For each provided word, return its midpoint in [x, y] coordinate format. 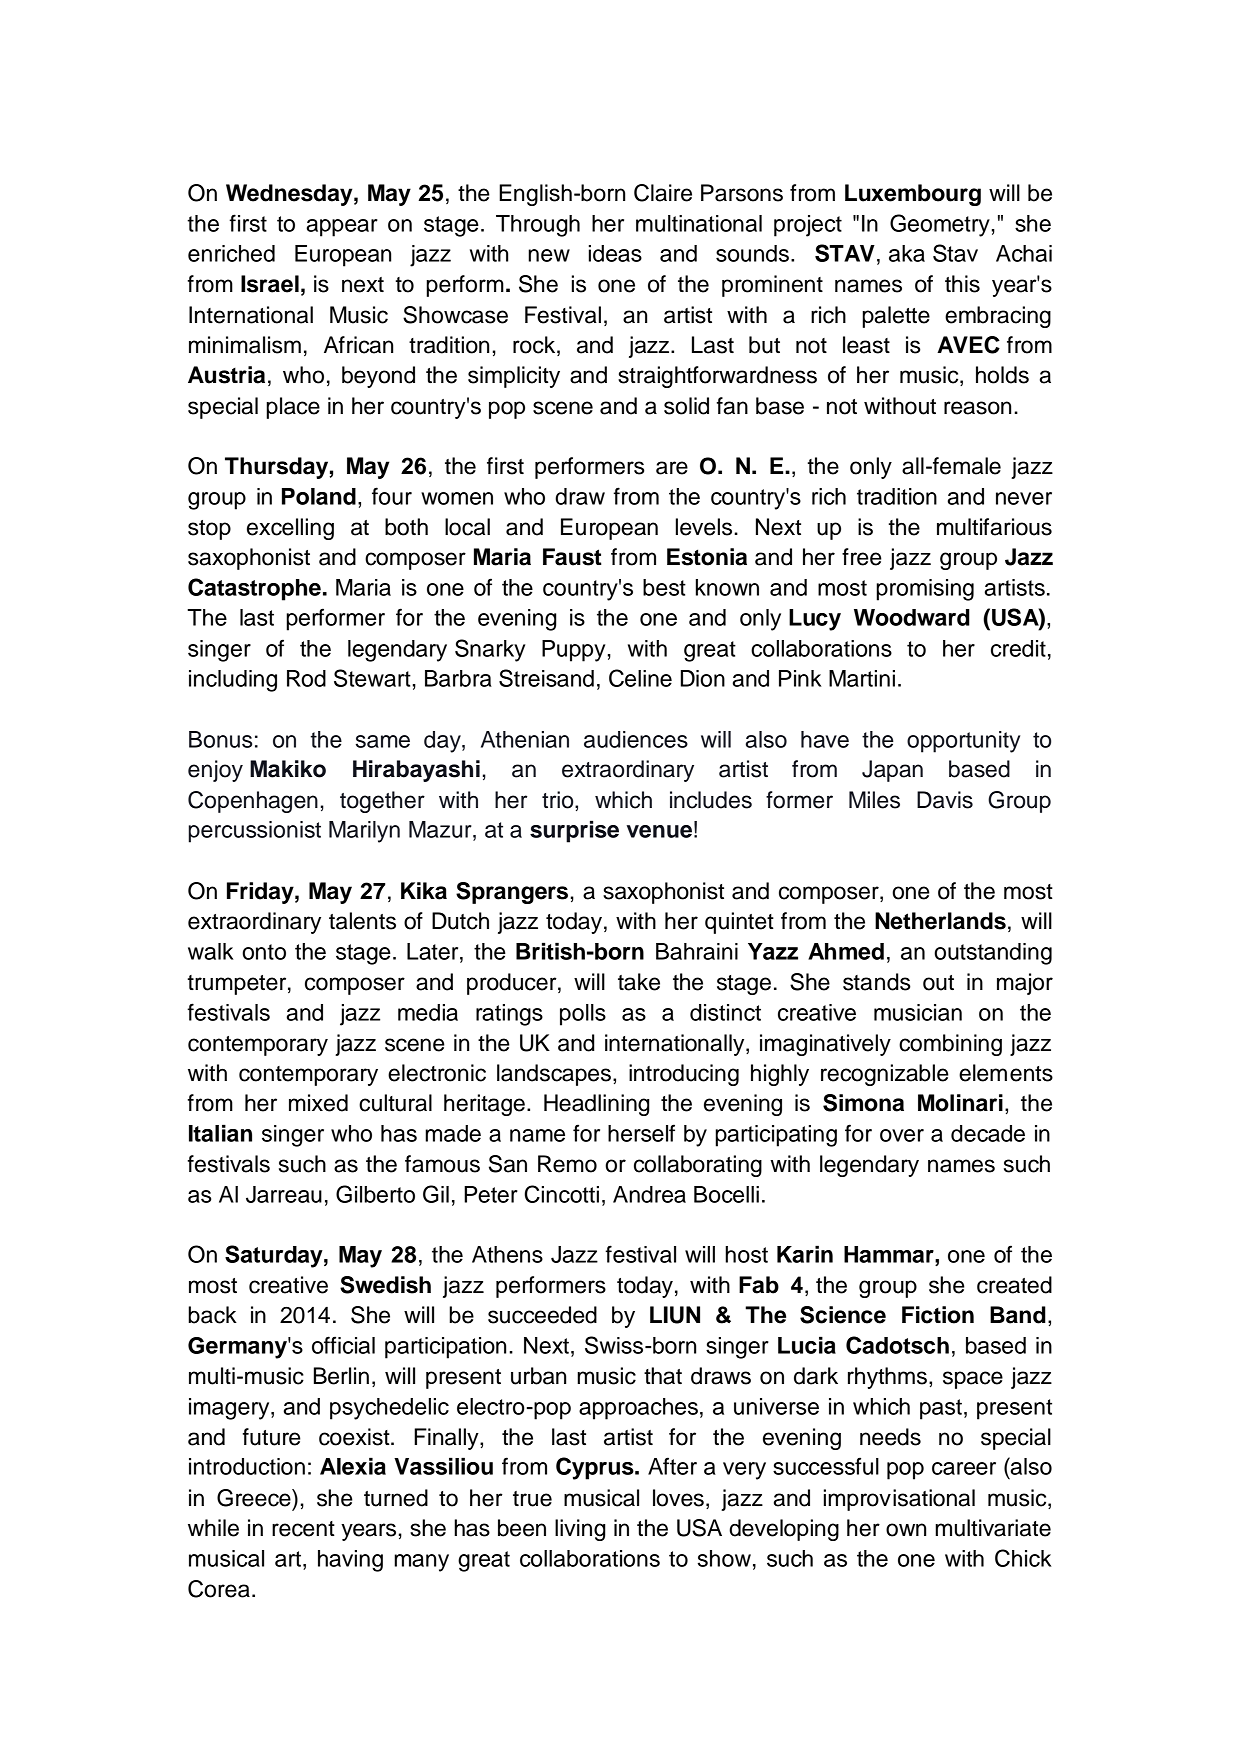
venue [659, 831]
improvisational [899, 1500]
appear [342, 228]
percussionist [255, 832]
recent [303, 1529]
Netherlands [940, 921]
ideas [615, 253]
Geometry [940, 225]
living [580, 1530]
